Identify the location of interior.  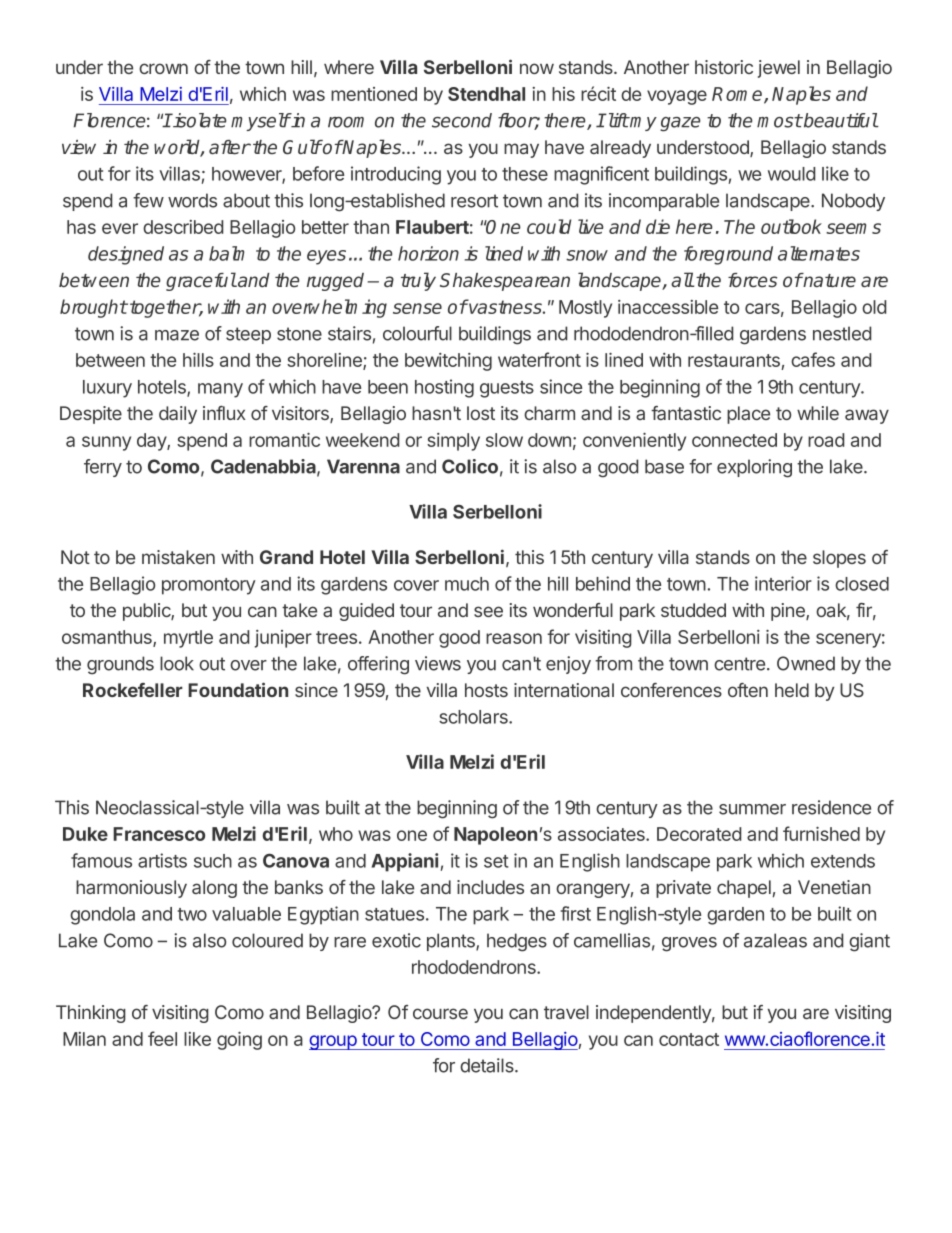
(783, 583).
